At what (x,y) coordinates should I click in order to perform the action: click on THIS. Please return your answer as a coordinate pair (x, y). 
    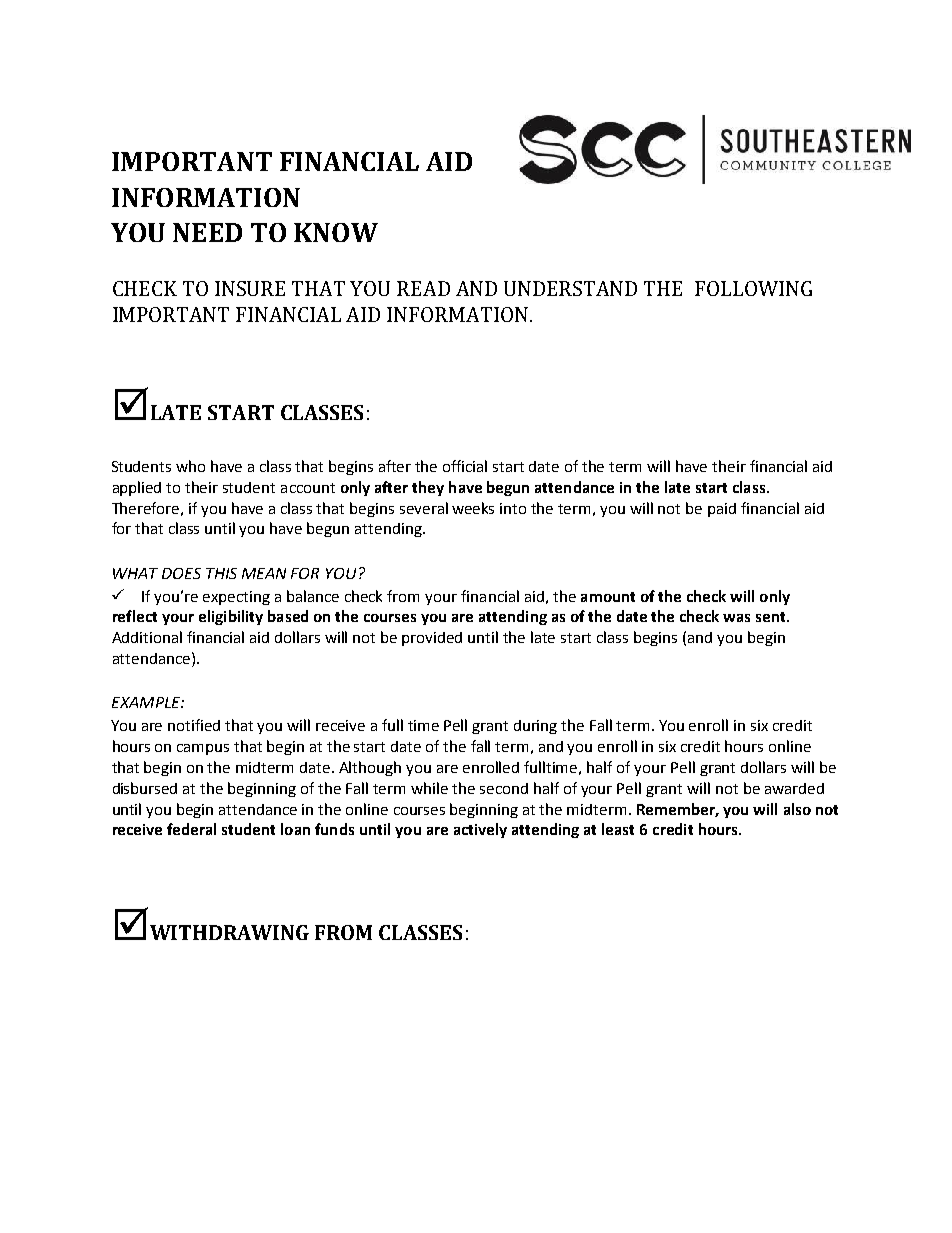
    Looking at the image, I should click on (221, 573).
